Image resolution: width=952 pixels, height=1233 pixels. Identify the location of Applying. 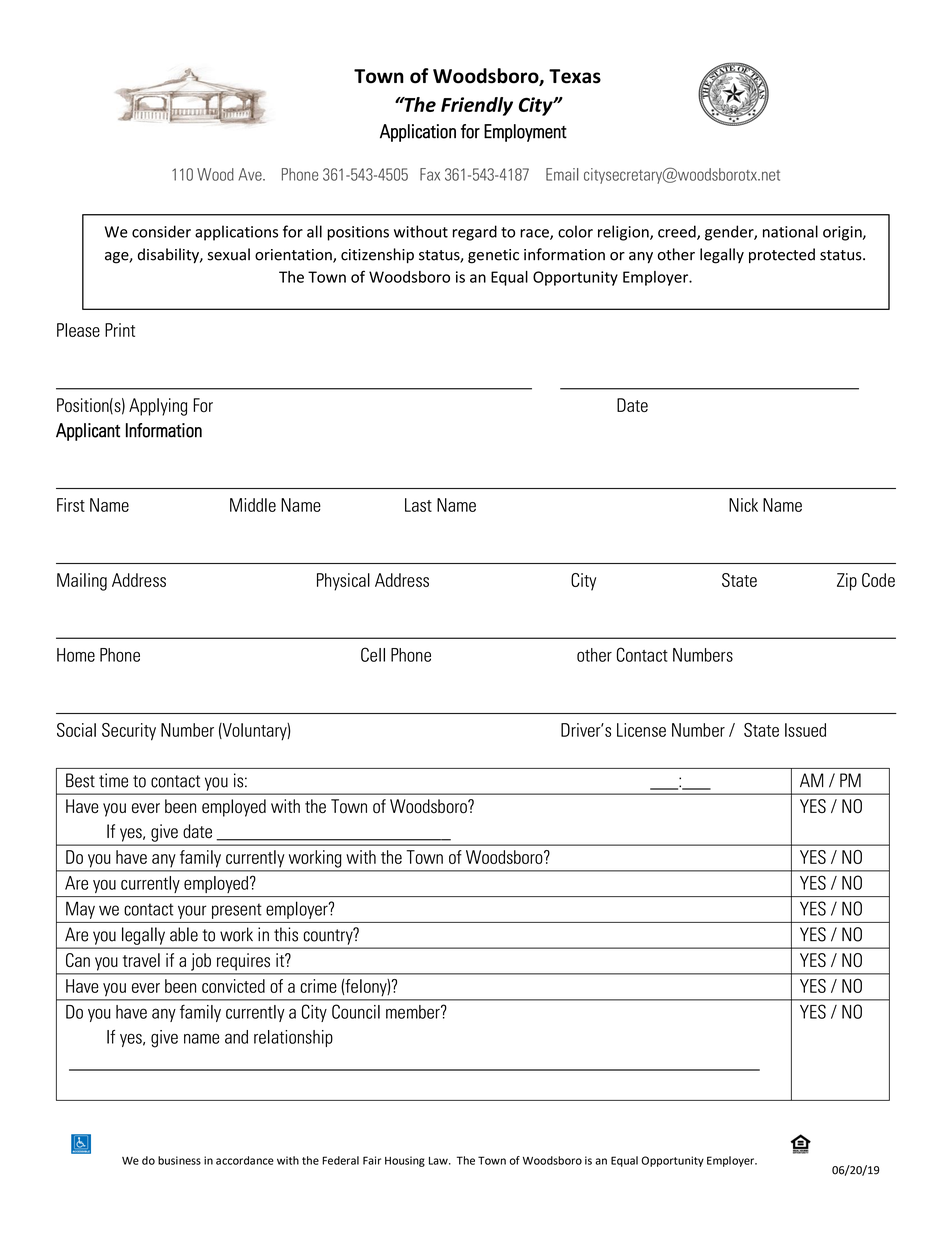
(158, 407).
